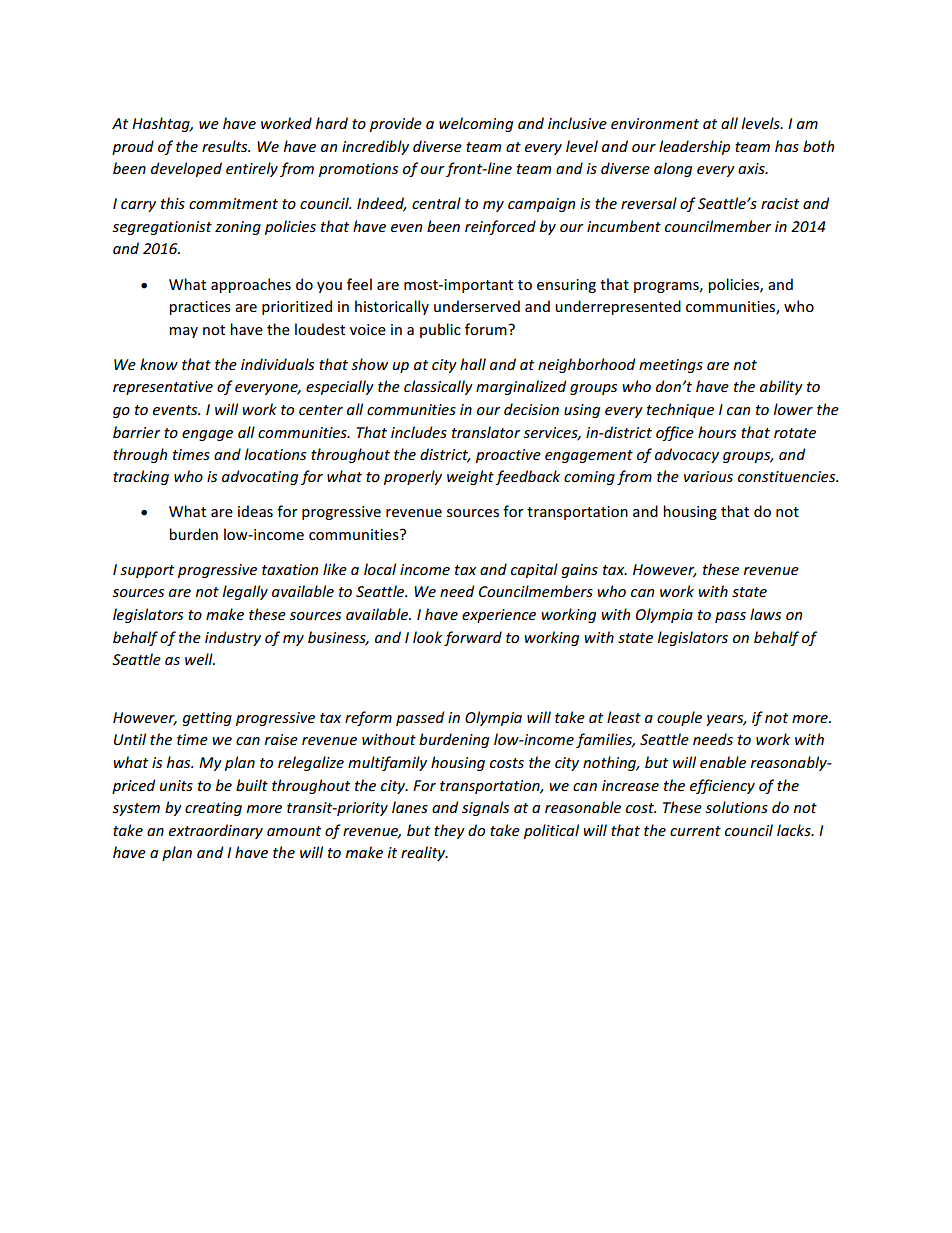 The image size is (952, 1233). I want to click on couple, so click(679, 718).
